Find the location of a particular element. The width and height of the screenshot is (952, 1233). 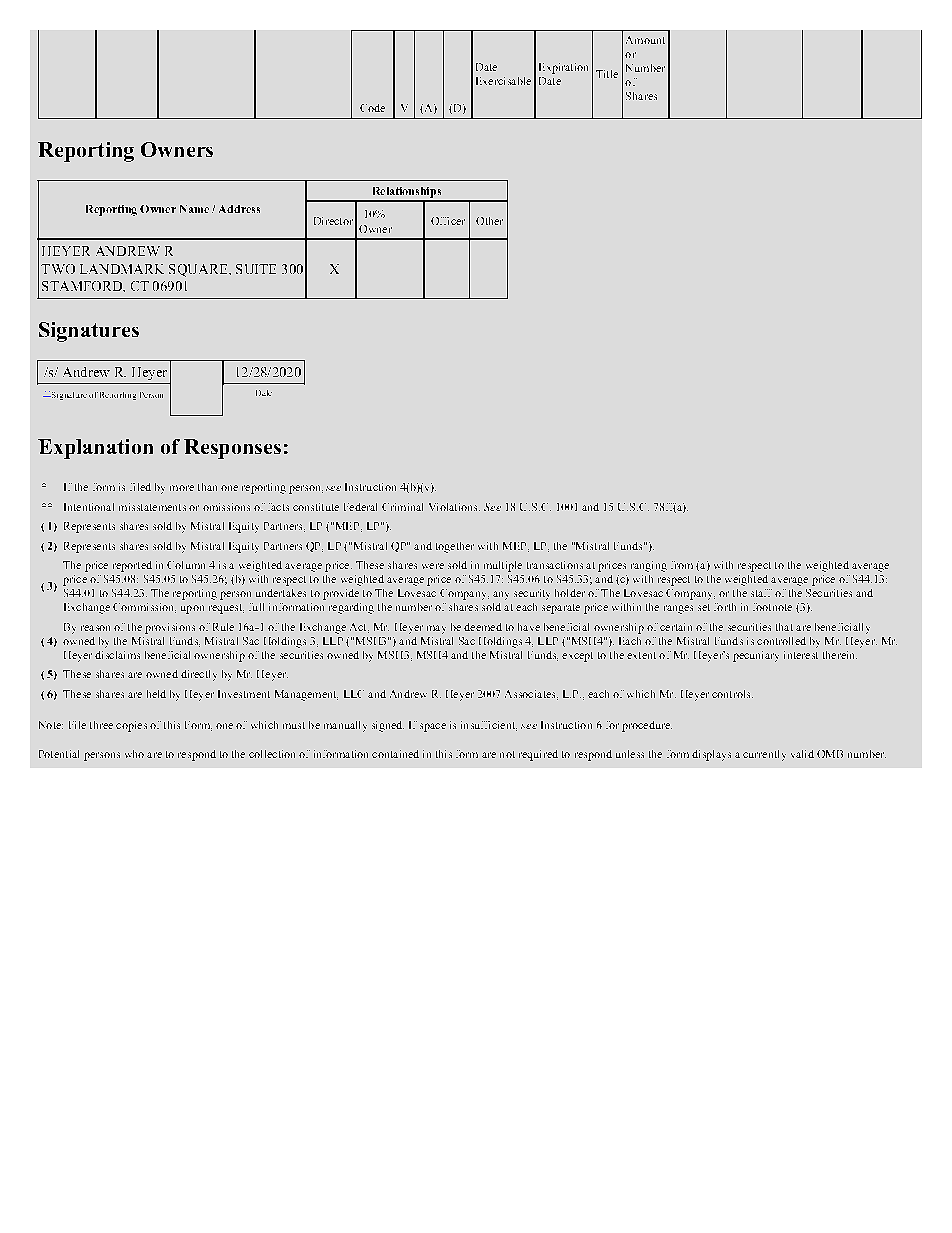

from is located at coordinates (682, 565).
